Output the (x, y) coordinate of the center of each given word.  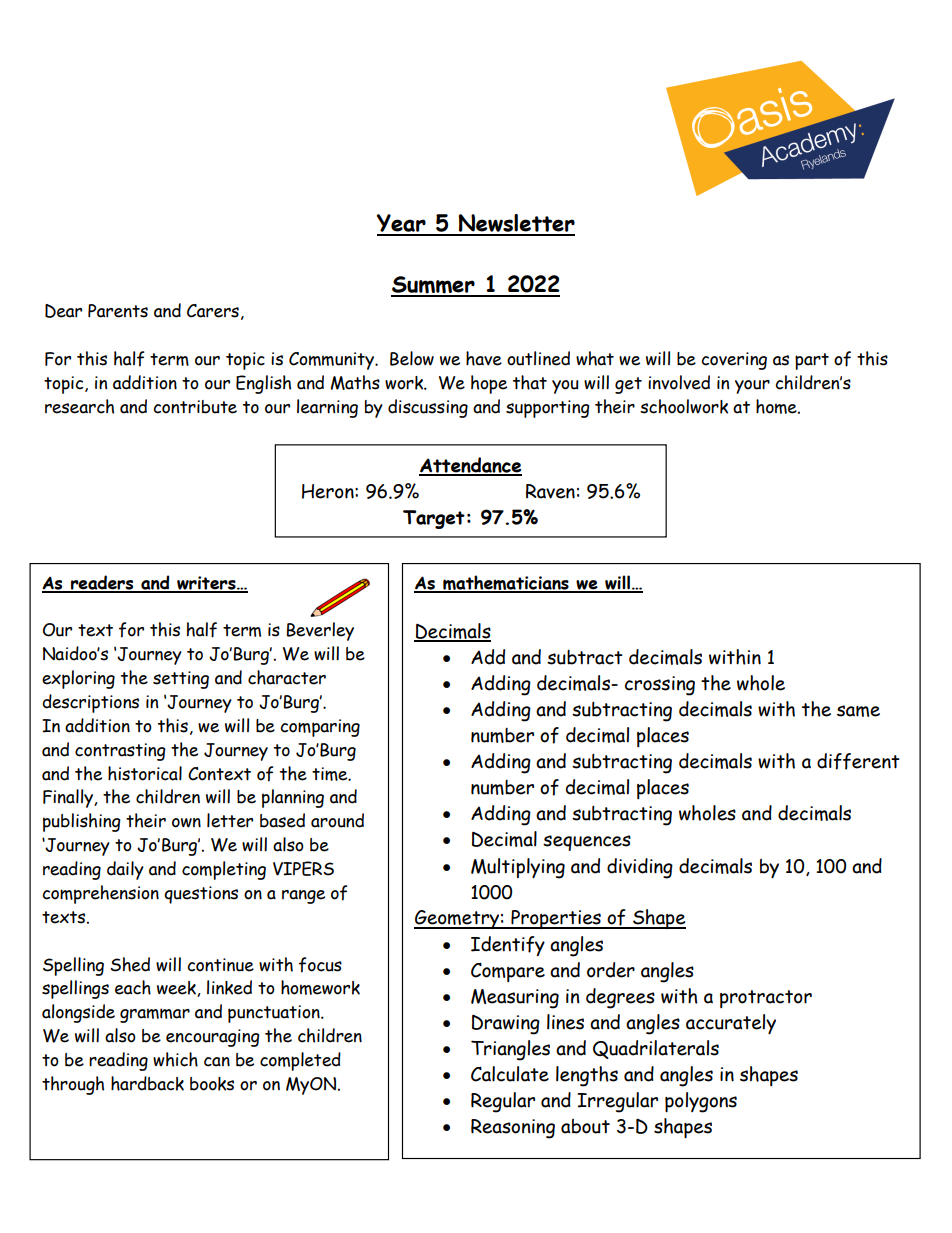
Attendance (470, 466)
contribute (195, 407)
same (858, 711)
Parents (118, 311)
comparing (320, 728)
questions (201, 895)
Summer (434, 286)
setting (181, 680)
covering (734, 361)
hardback (147, 1083)
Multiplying (518, 868)
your (752, 387)
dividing (640, 868)
